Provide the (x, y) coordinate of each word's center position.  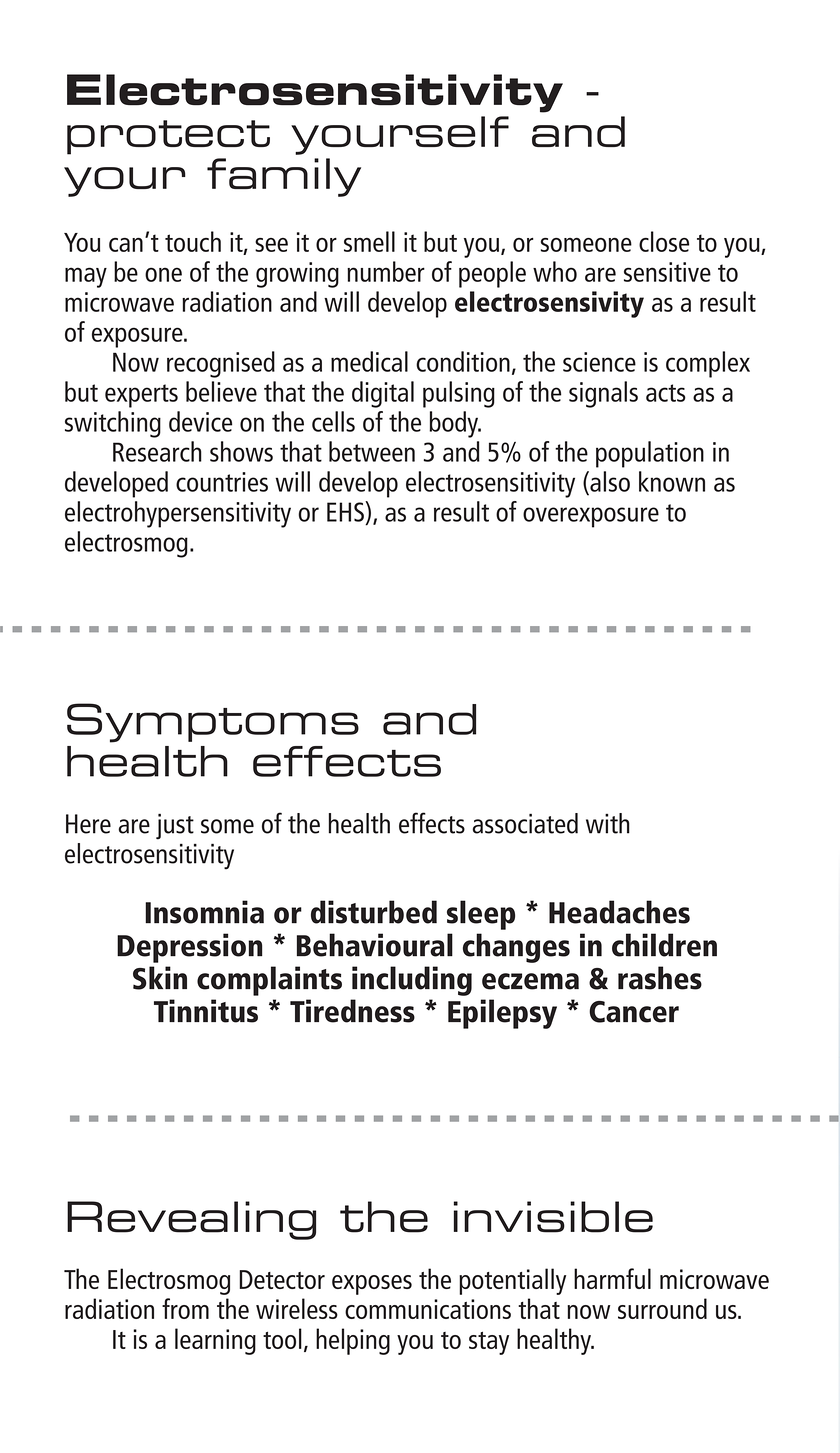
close (664, 241)
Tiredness (352, 1011)
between (372, 451)
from (185, 1308)
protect (168, 137)
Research (157, 451)
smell (369, 241)
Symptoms (213, 723)
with (608, 823)
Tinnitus (206, 1011)
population (650, 454)
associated (525, 823)
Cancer (634, 1012)
